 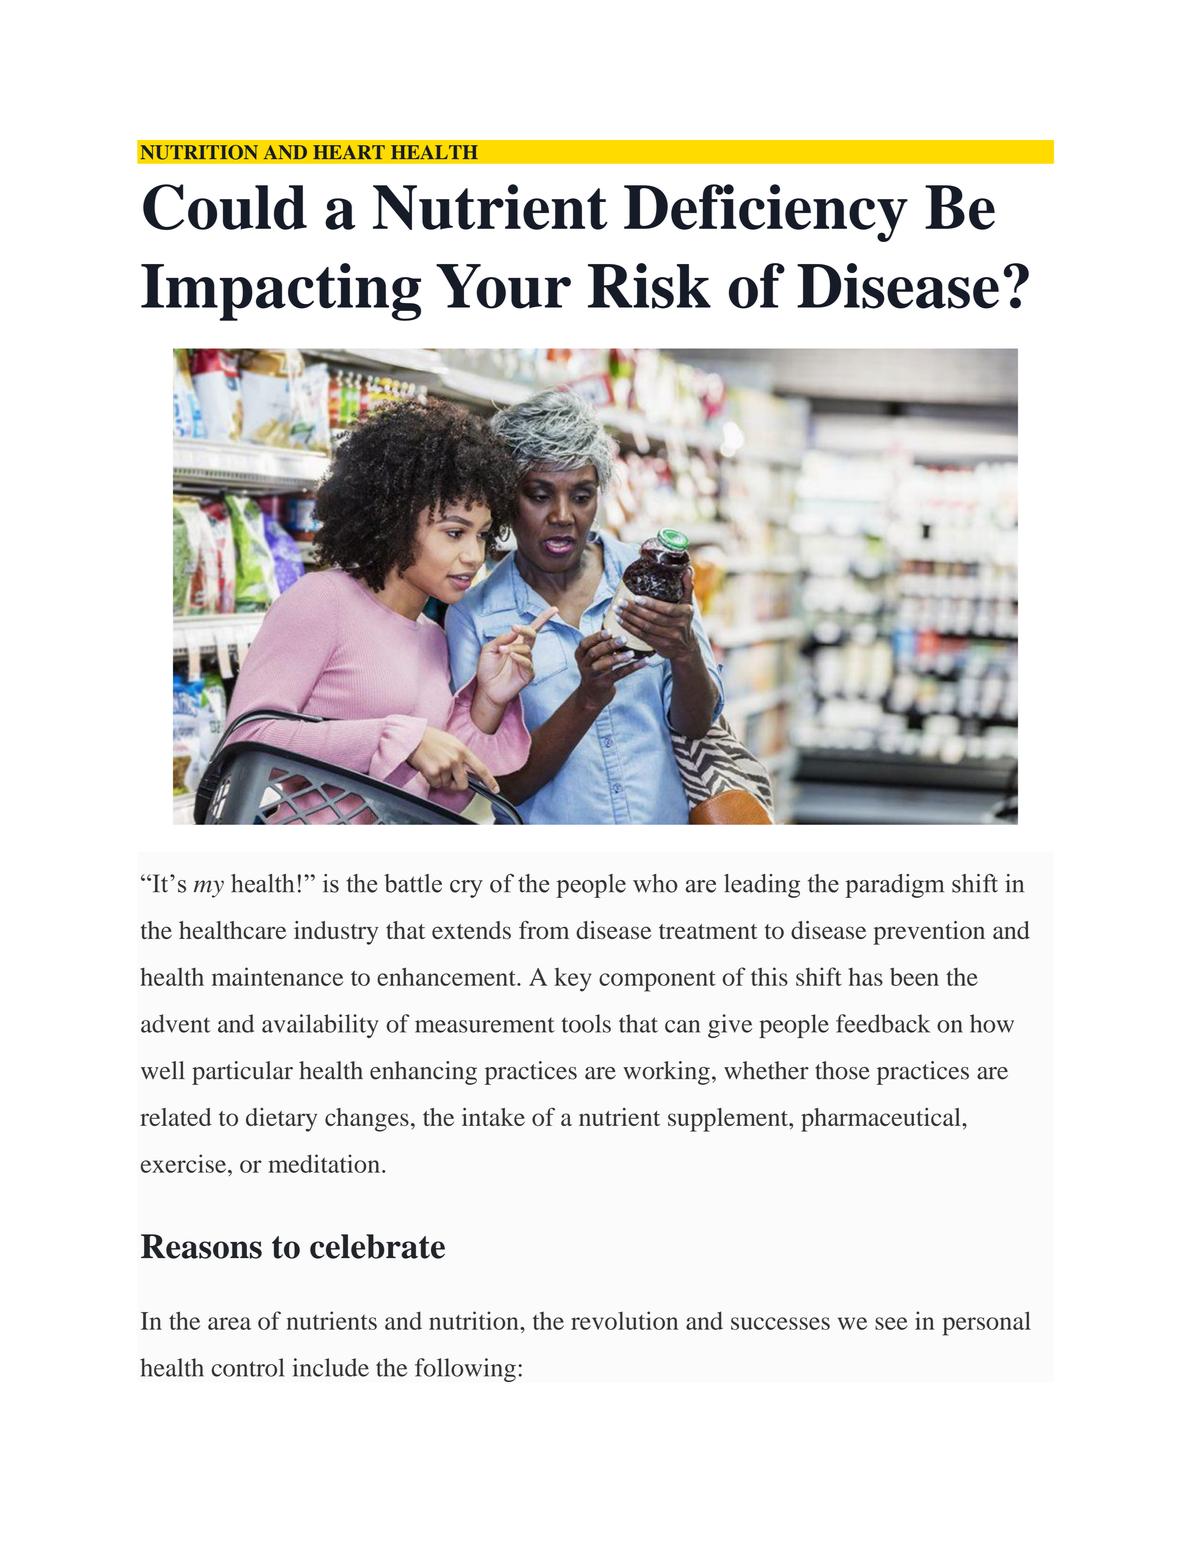 I want to click on paradigm, so click(x=894, y=886).
